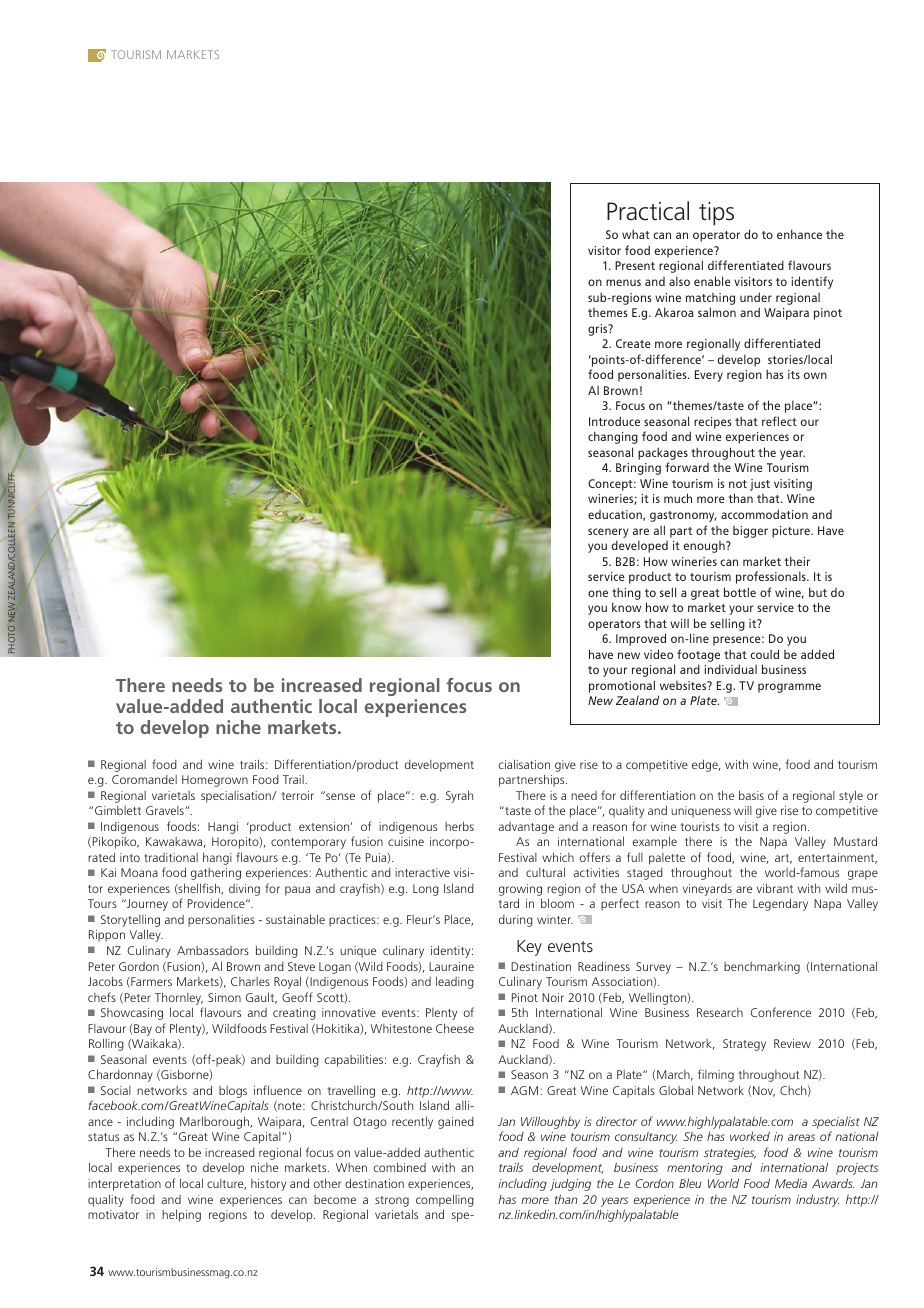 The width and height of the screenshot is (924, 1308). I want to click on compelling, so click(445, 1200).
